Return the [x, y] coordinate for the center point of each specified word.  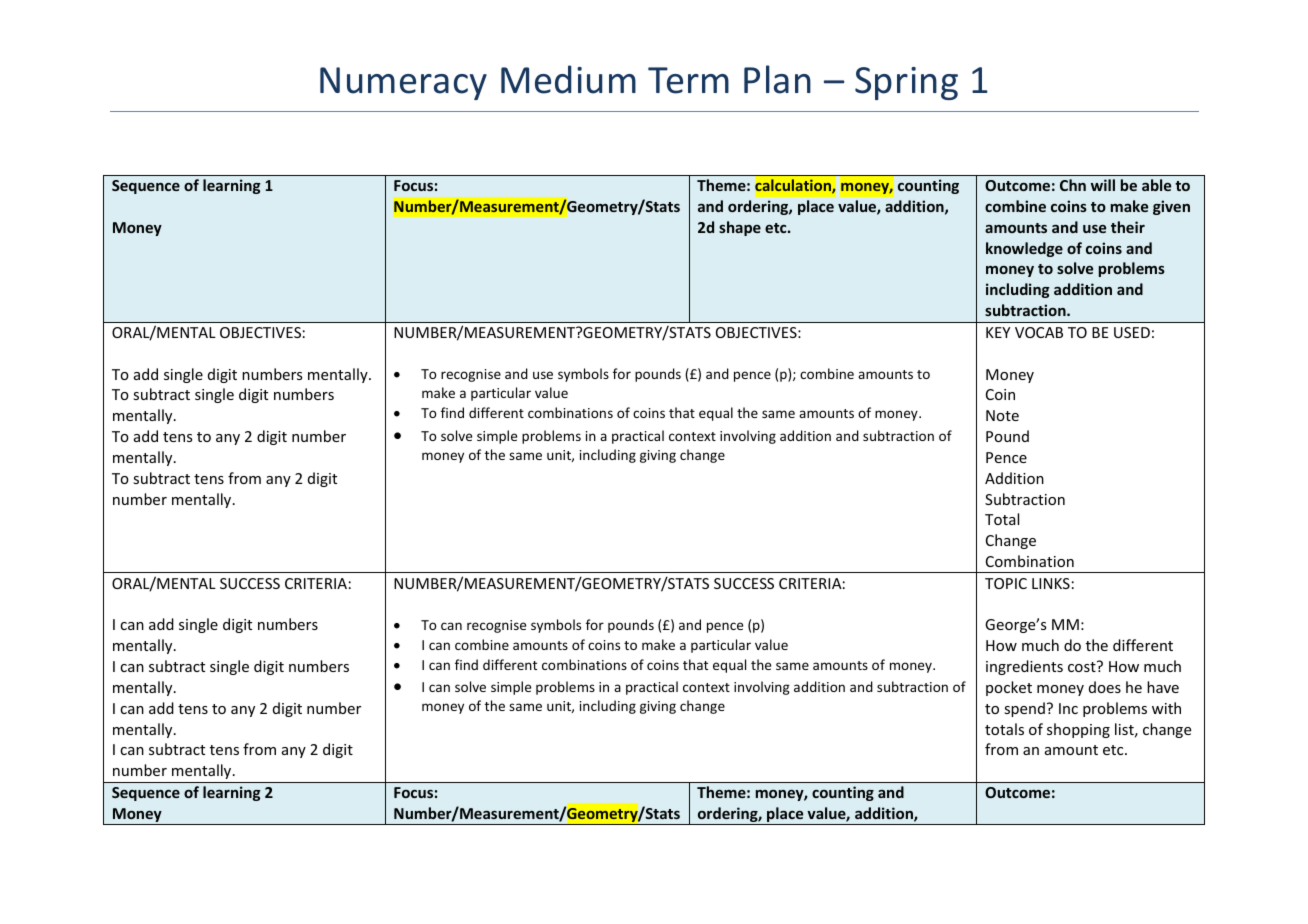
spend [1024, 709]
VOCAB [1039, 332]
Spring [906, 83]
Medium [568, 79]
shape [740, 228]
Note [1002, 415]
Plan [777, 79]
